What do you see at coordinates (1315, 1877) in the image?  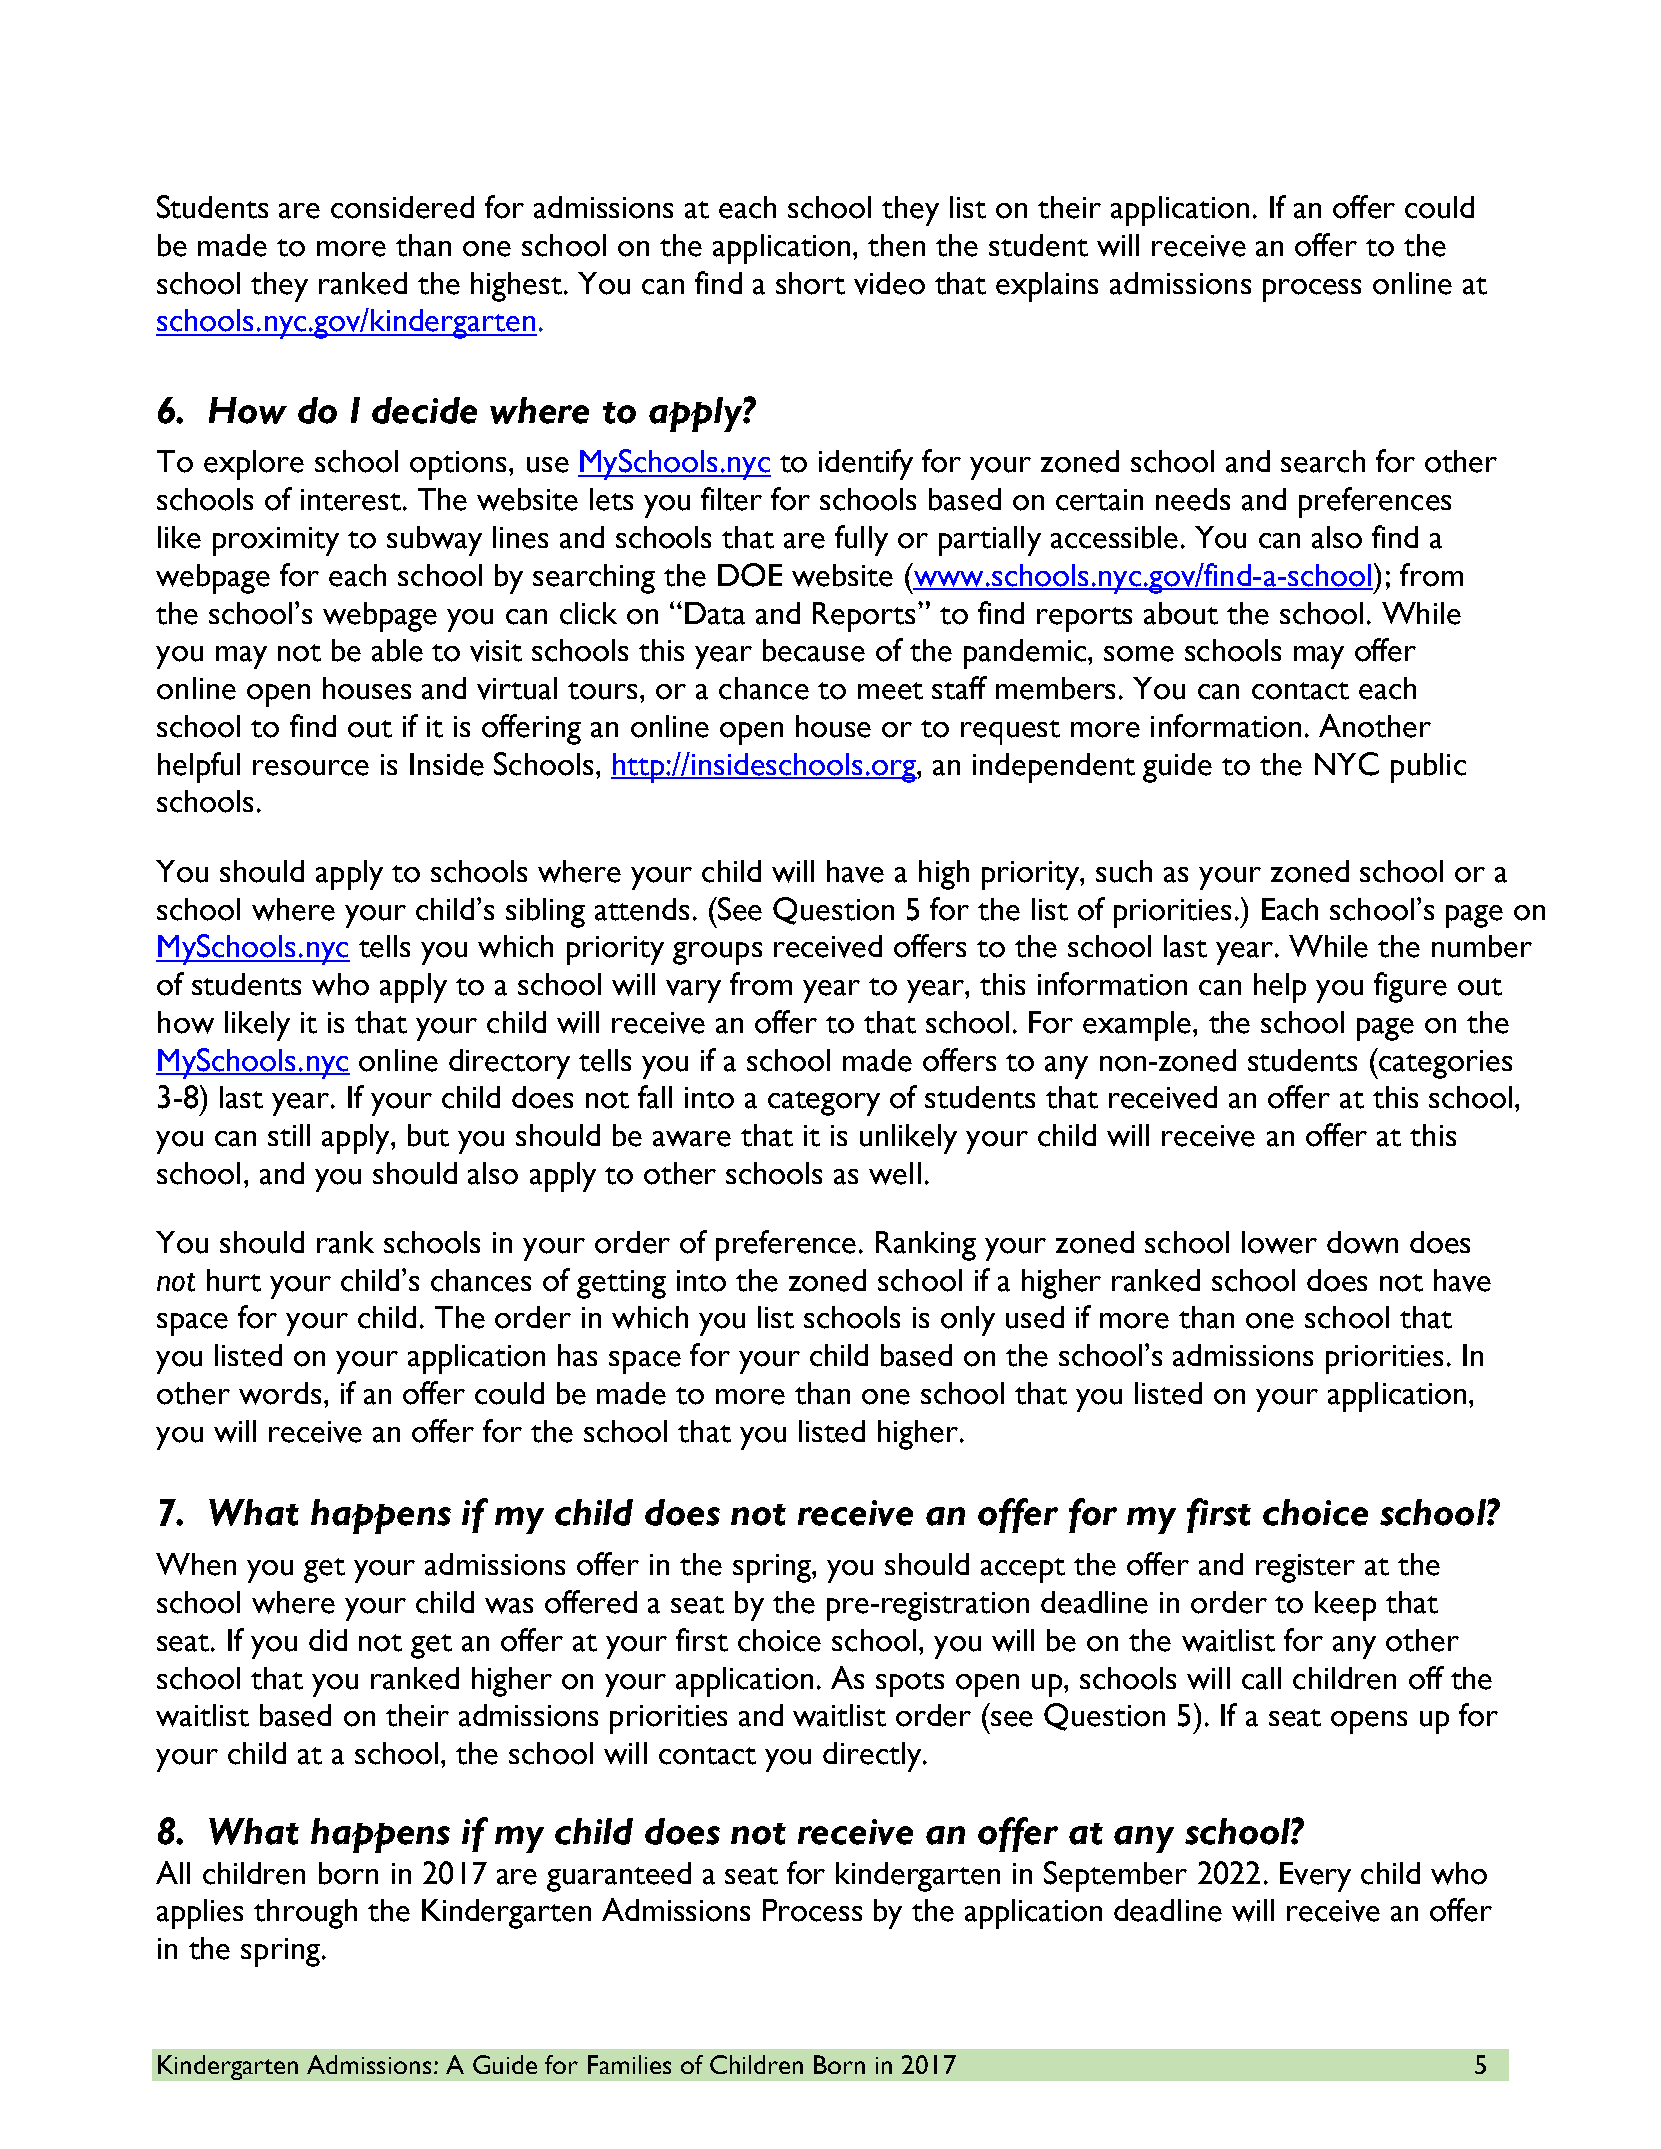 I see `Every` at bounding box center [1315, 1877].
